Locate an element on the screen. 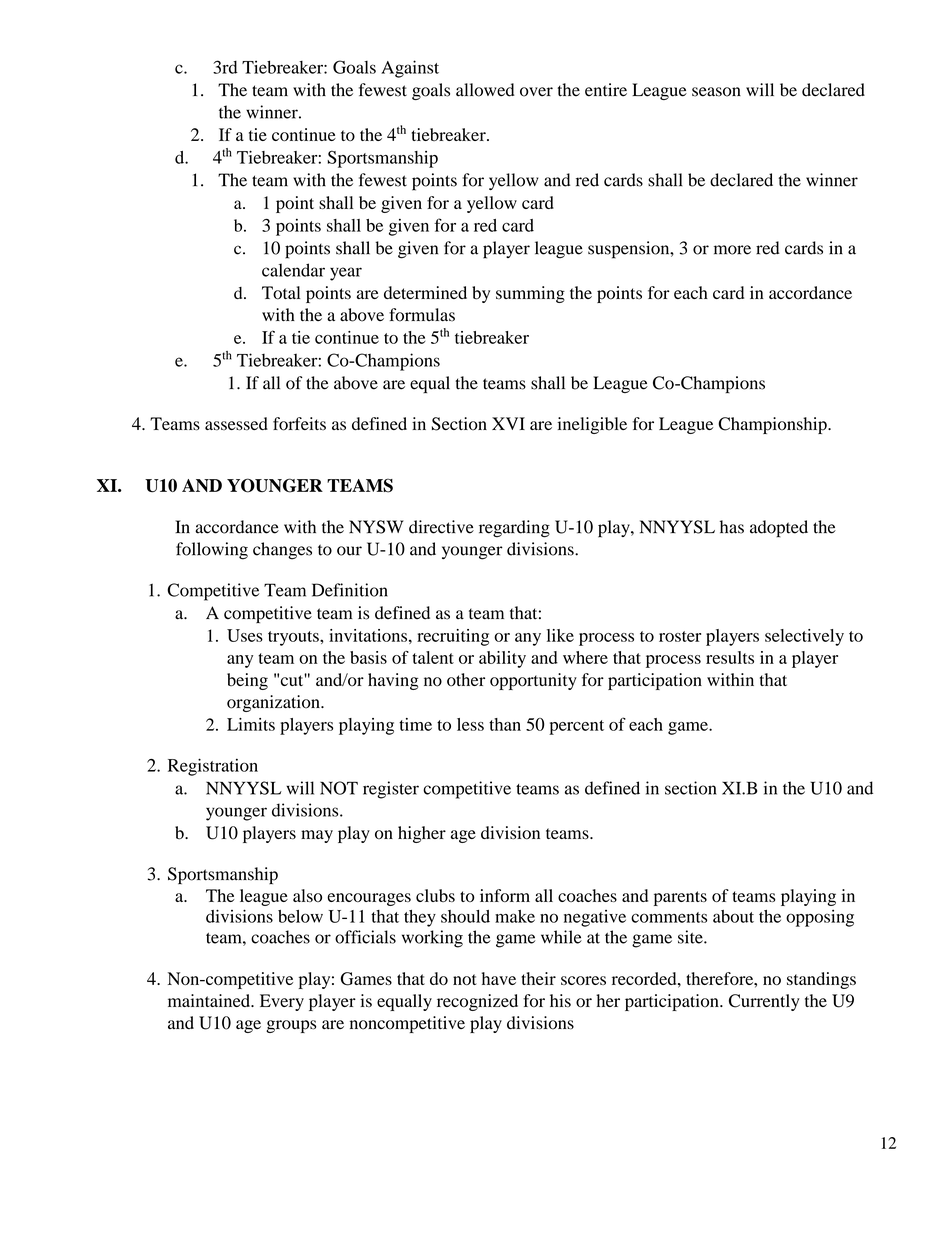 Image resolution: width=952 pixels, height=1233 pixels. Total is located at coordinates (281, 293).
